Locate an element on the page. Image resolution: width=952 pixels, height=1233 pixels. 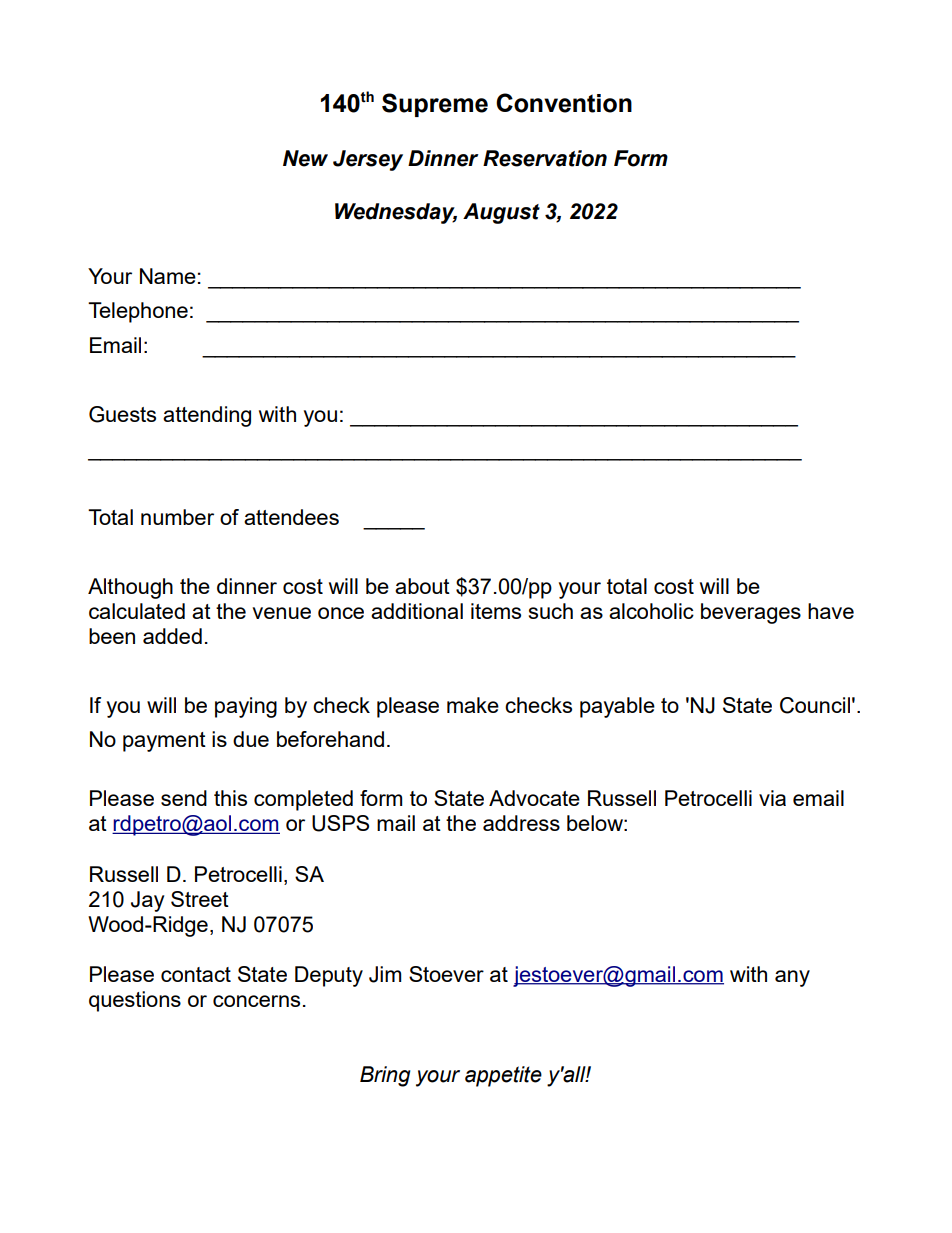
beverages is located at coordinates (751, 613).
